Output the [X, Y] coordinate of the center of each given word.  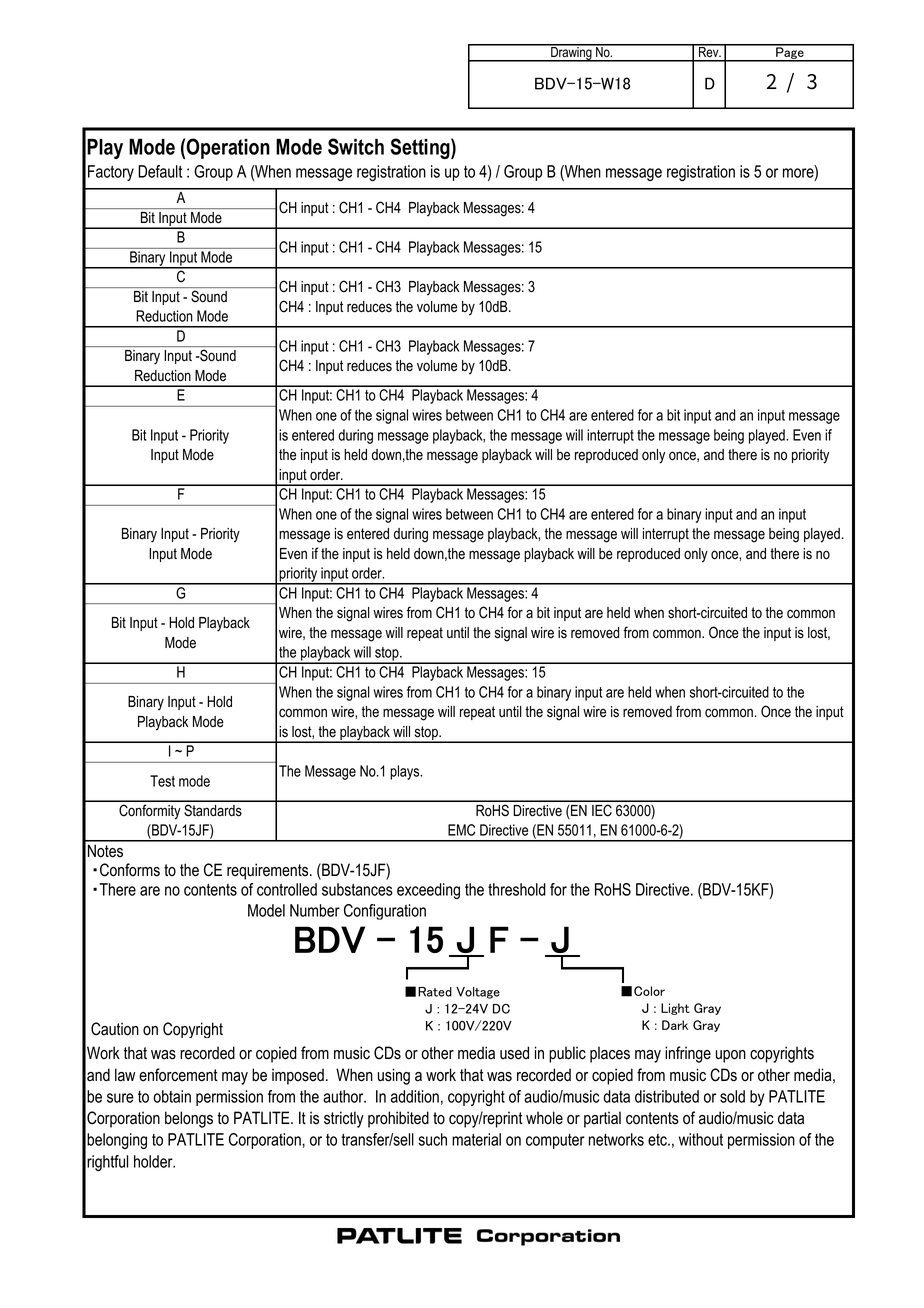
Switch [356, 146]
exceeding [428, 891]
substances [357, 889]
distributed [667, 1096]
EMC [461, 830]
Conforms [130, 870]
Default [160, 171]
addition [415, 1096]
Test [162, 781]
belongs [189, 1119]
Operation [228, 148]
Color [649, 991]
